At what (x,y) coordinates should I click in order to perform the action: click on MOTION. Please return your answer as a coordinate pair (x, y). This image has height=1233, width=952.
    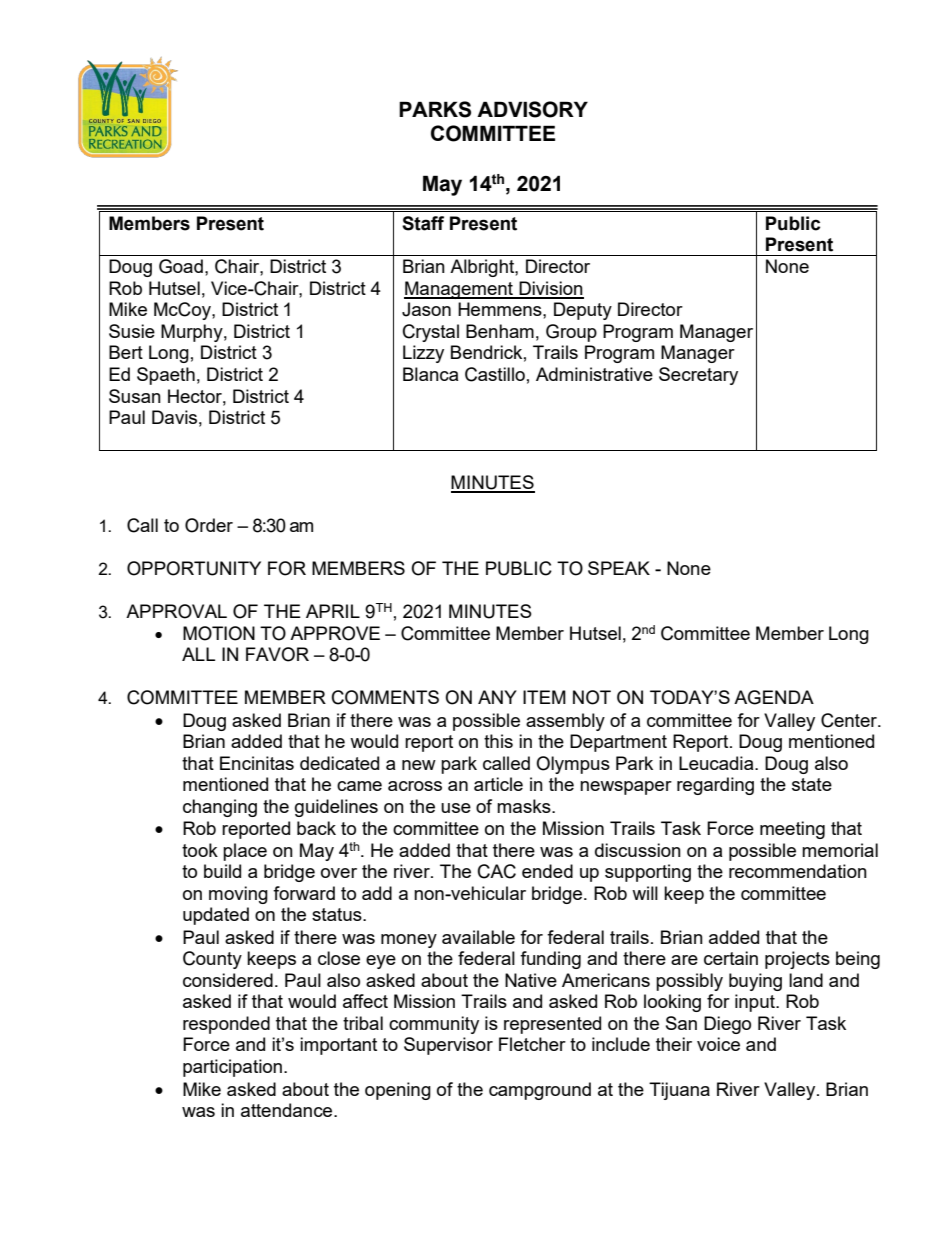
    Looking at the image, I should click on (219, 633).
